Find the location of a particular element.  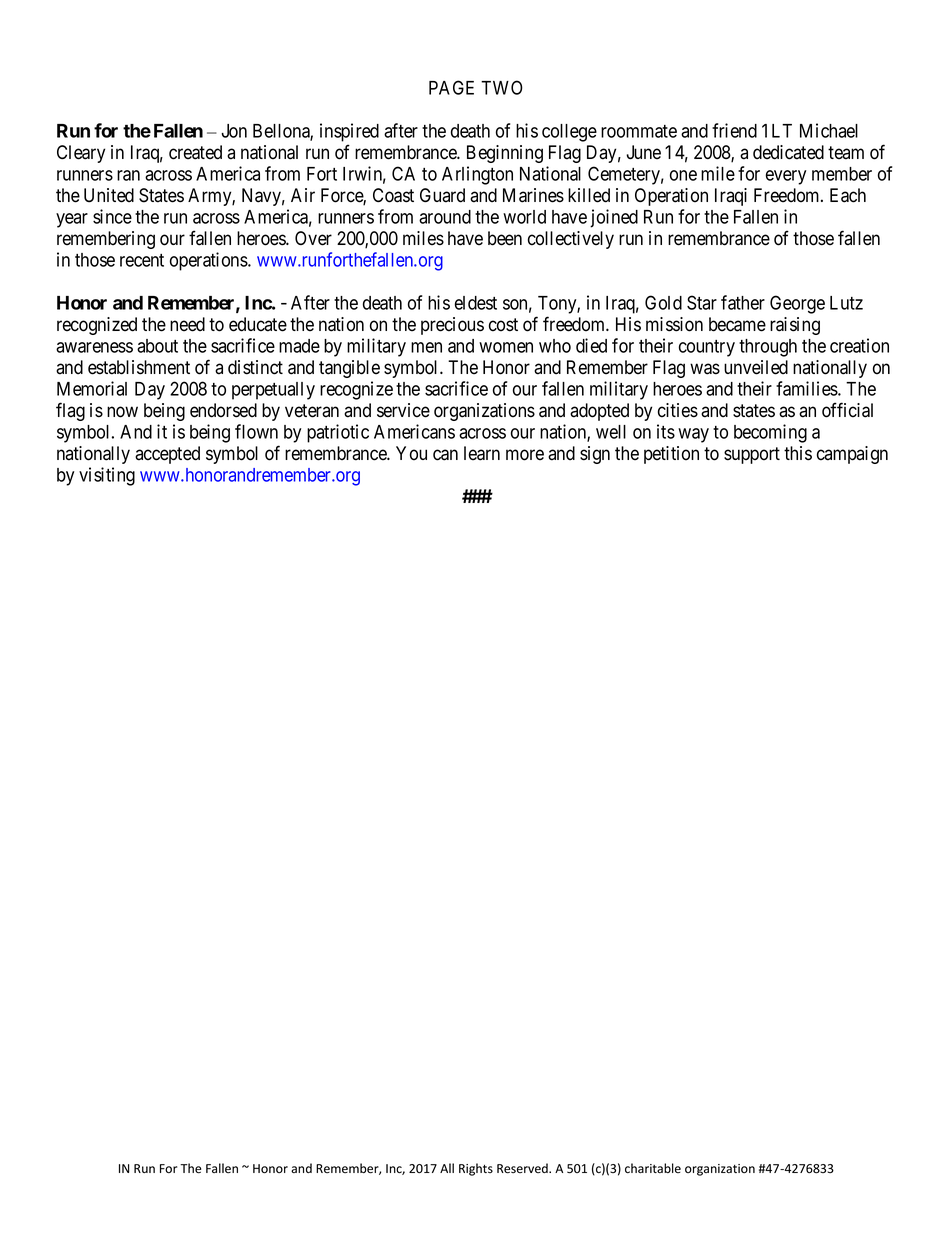

PAGE is located at coordinates (451, 87).
